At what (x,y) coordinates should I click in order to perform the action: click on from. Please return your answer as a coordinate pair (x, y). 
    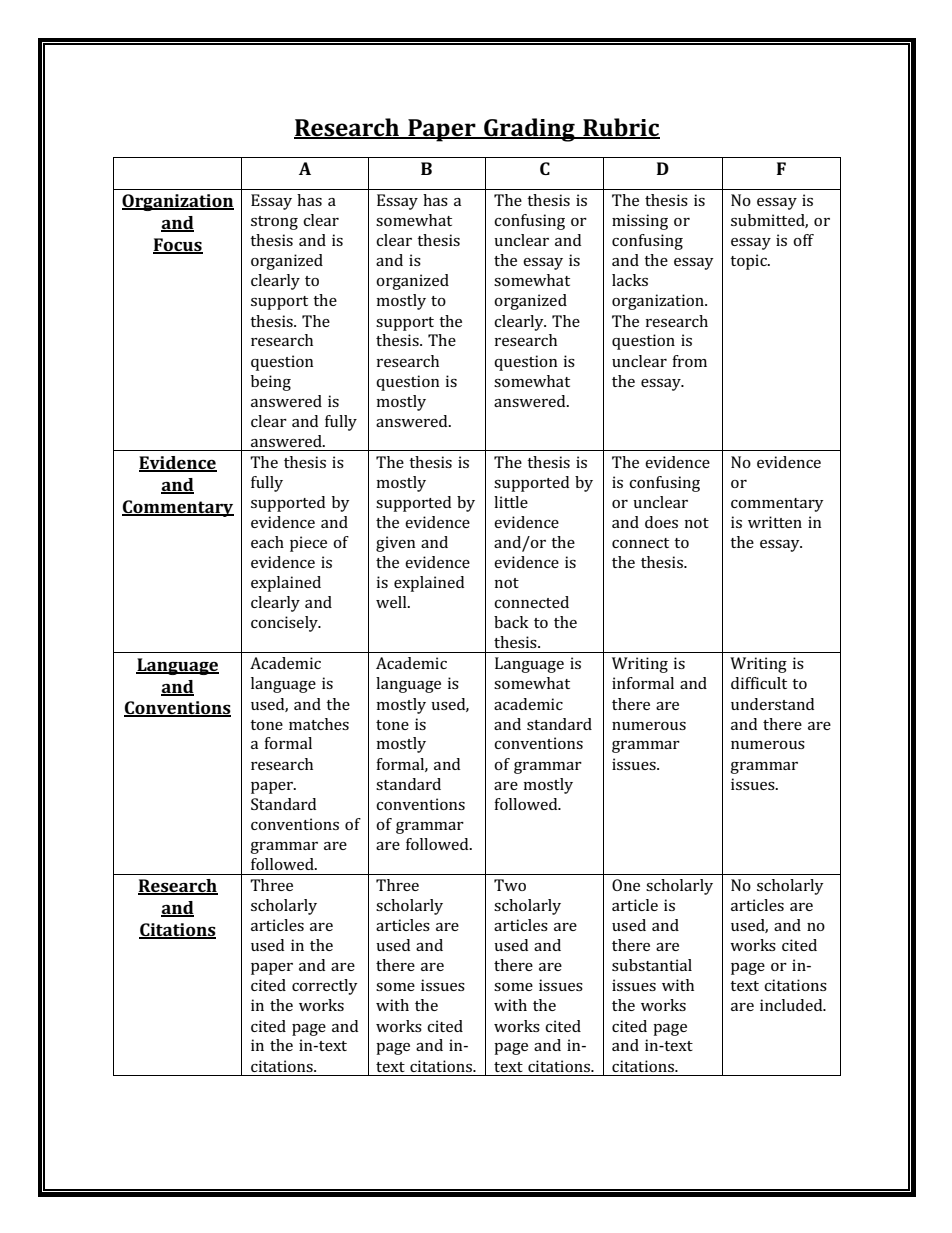
    Looking at the image, I should click on (689, 361).
